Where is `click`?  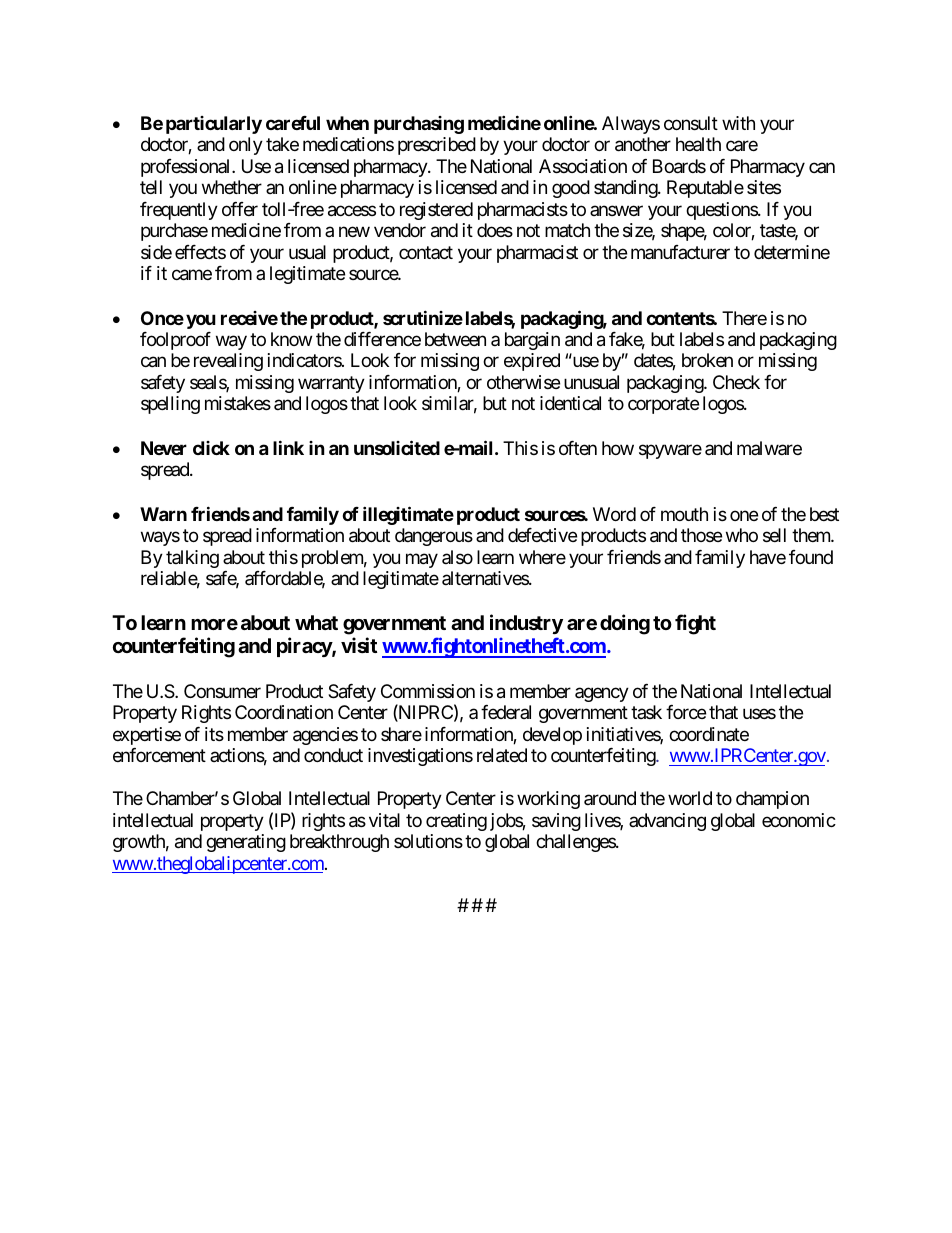
click is located at coordinates (211, 448).
